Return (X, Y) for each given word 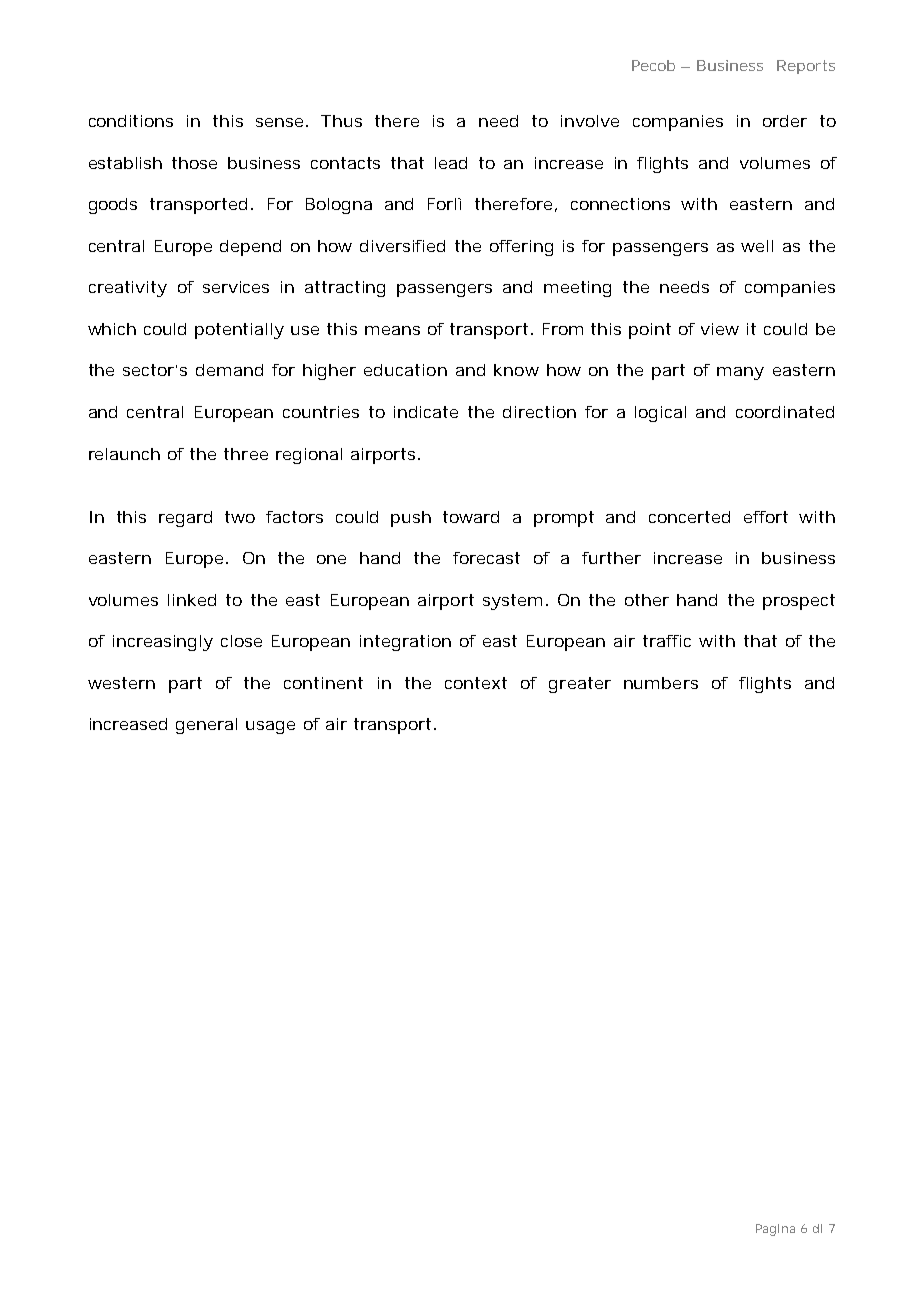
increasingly (163, 643)
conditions (131, 121)
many (740, 373)
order (785, 121)
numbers (661, 683)
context (476, 683)
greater (580, 685)
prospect (799, 602)
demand (229, 370)
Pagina (775, 1230)
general (206, 726)
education (405, 370)
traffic (667, 641)
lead (451, 163)
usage (270, 727)
